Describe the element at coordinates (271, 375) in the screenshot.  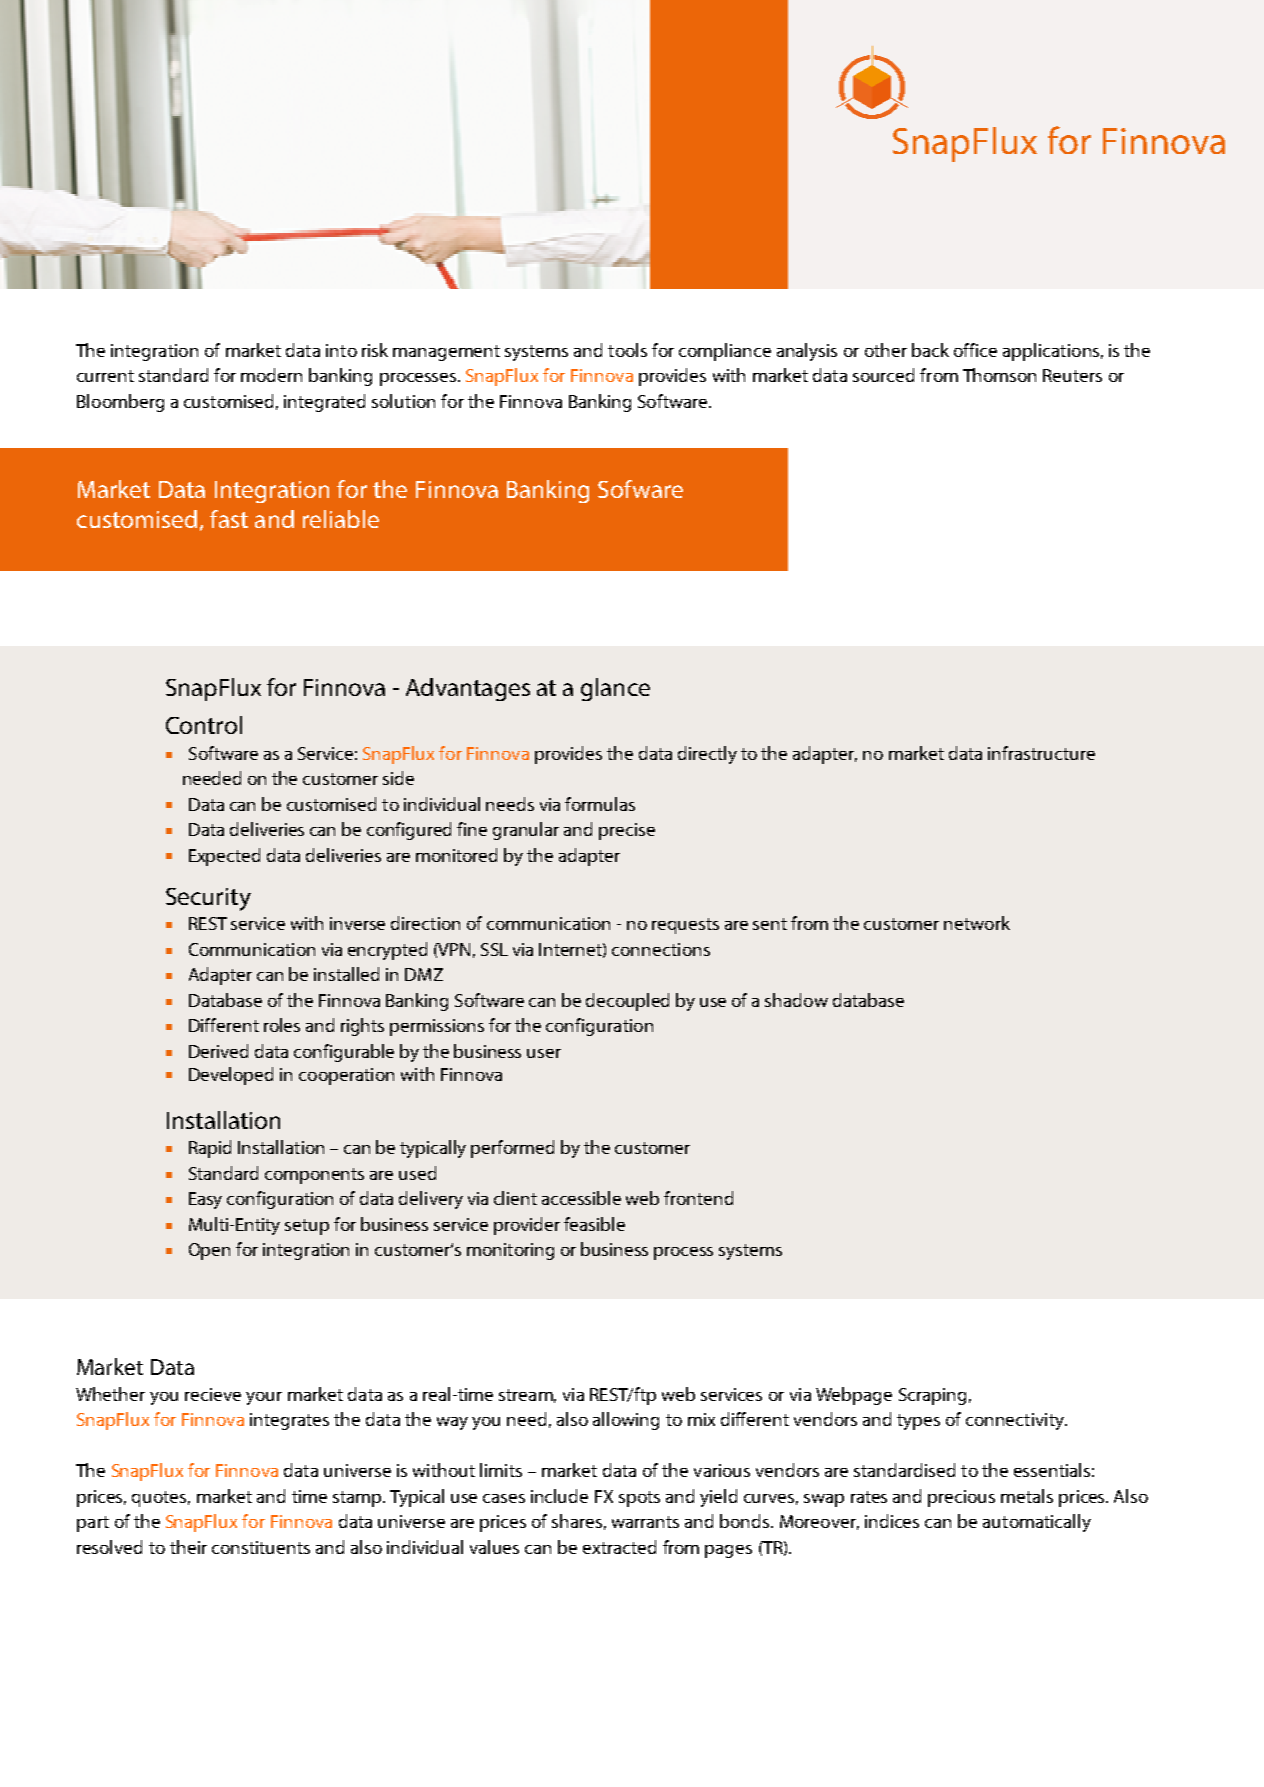
I see `modern` at that location.
